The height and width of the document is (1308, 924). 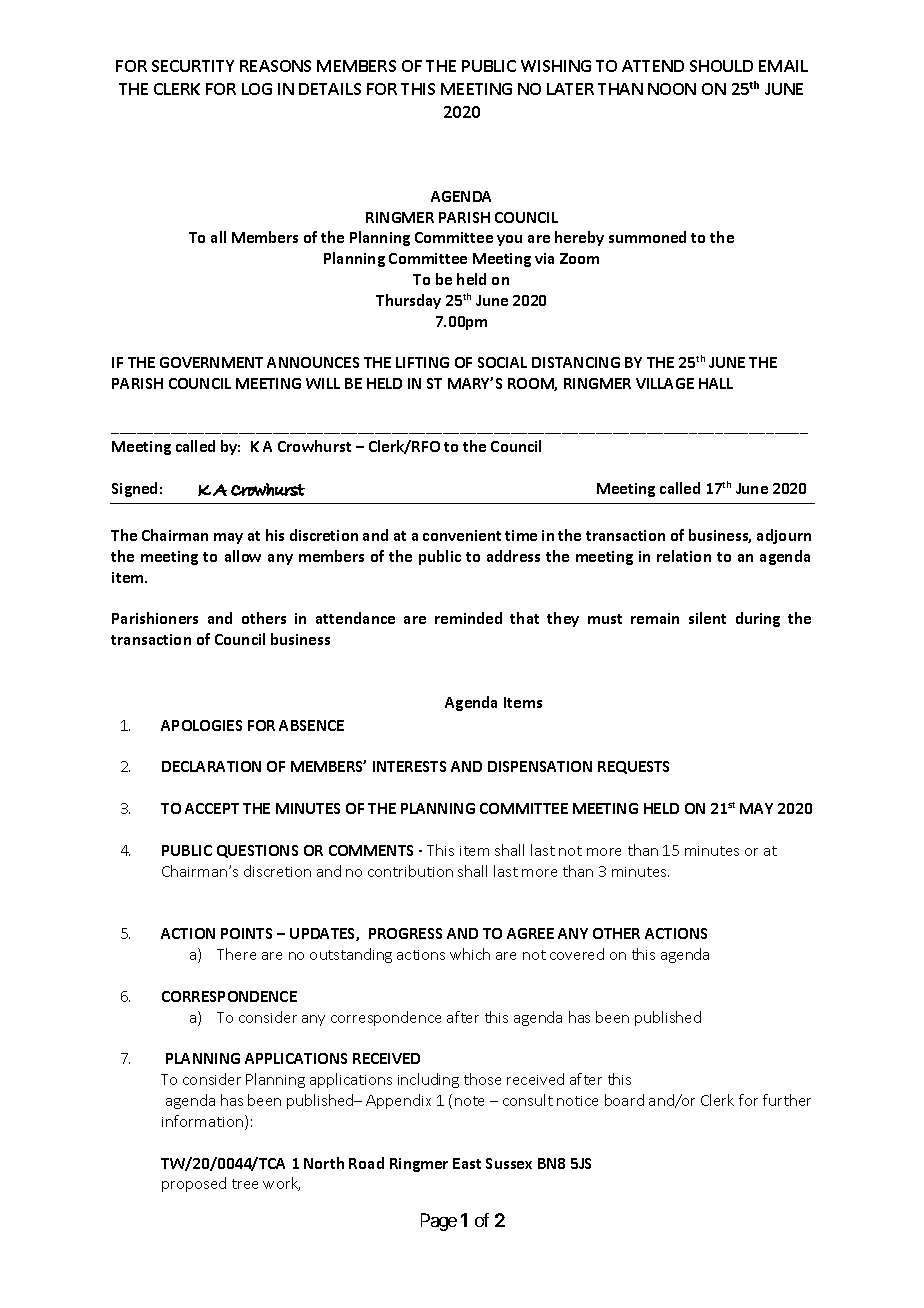 I want to click on DISPENSATION, so click(x=540, y=766).
